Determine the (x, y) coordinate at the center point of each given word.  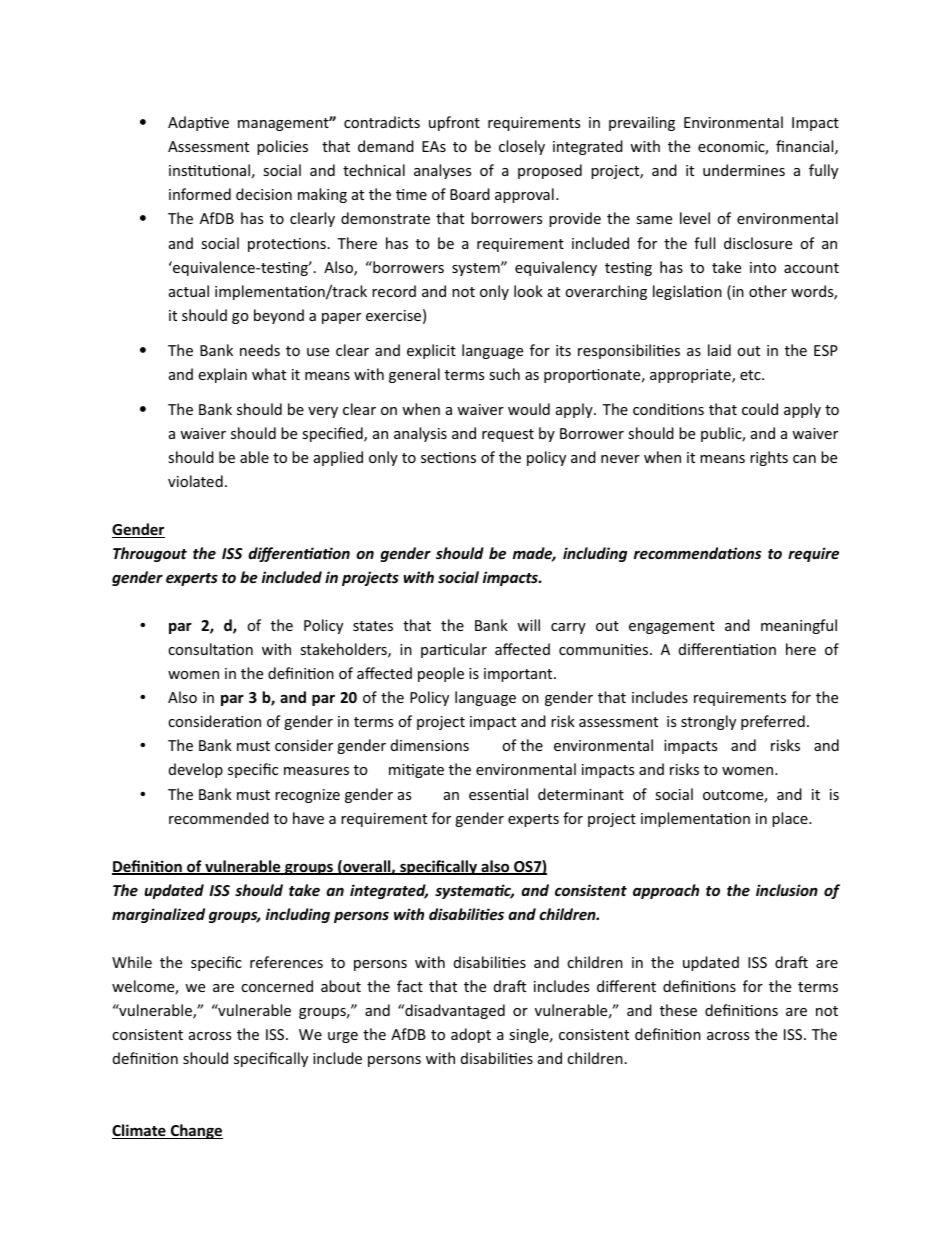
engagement (672, 627)
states (373, 626)
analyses (442, 171)
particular (454, 650)
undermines (744, 170)
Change (195, 1131)
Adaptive (198, 123)
